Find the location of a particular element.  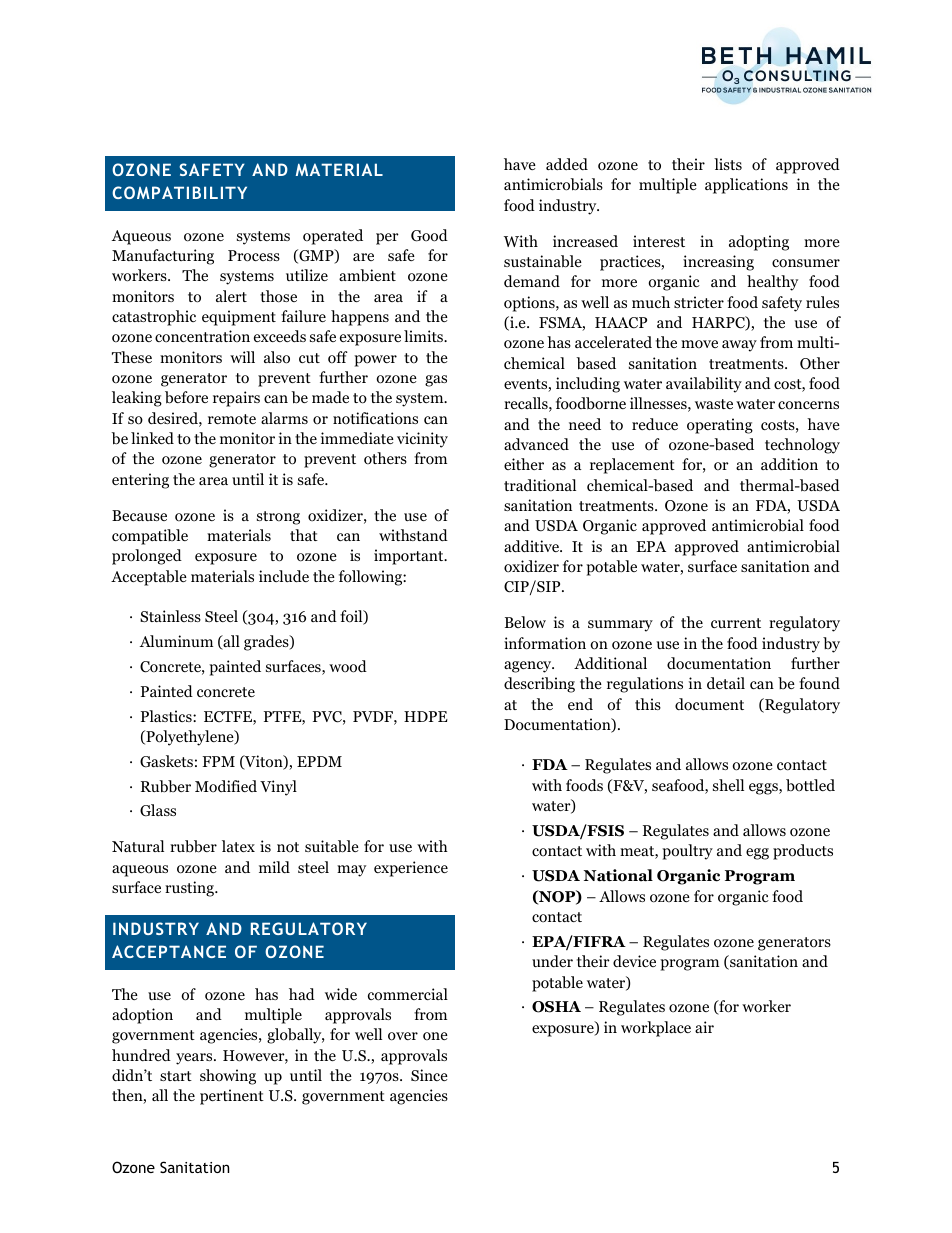

rusting is located at coordinates (190, 889).
